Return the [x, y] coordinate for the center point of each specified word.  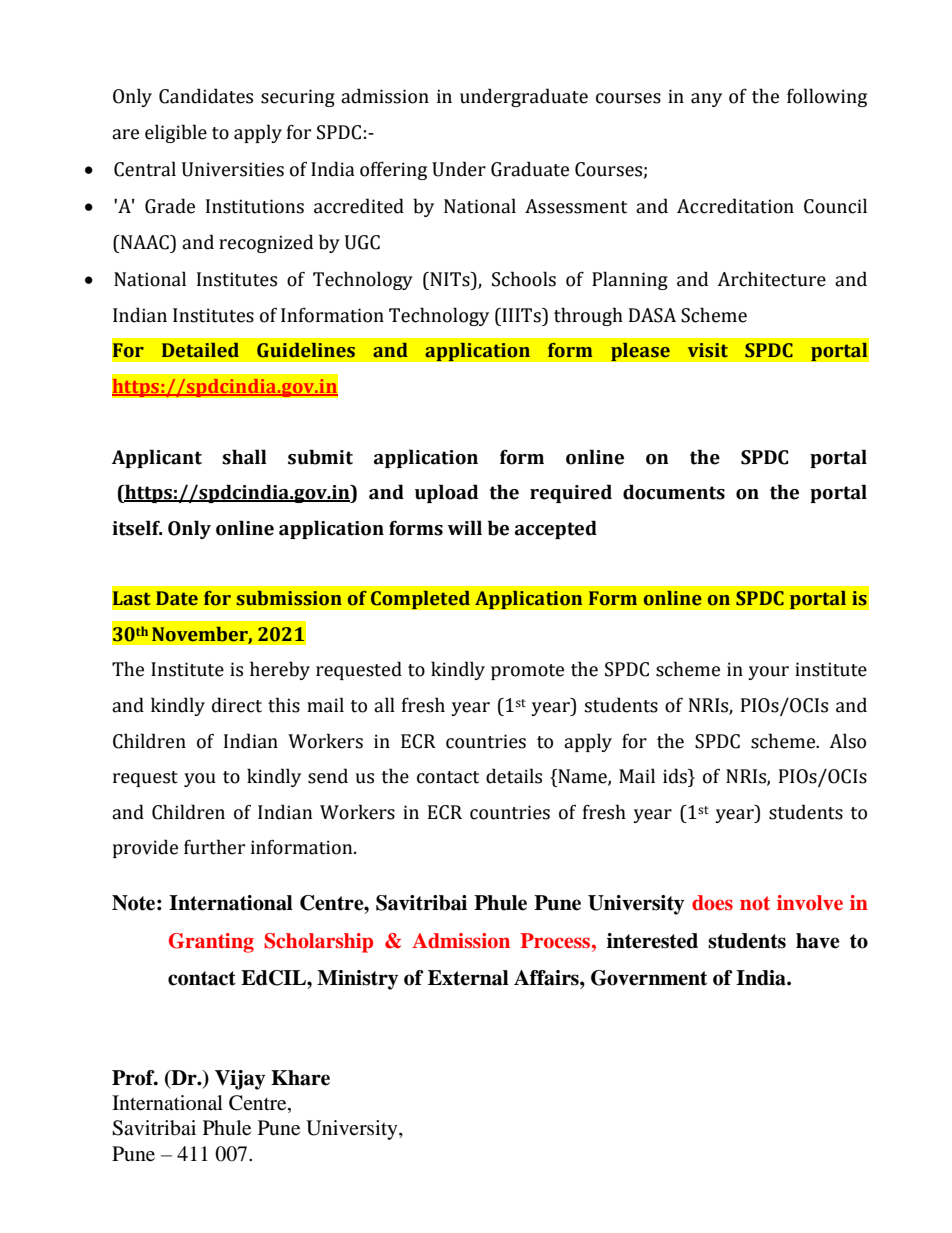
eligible [176, 133]
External [468, 978]
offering [393, 171]
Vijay [240, 1080]
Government [649, 978]
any [706, 100]
